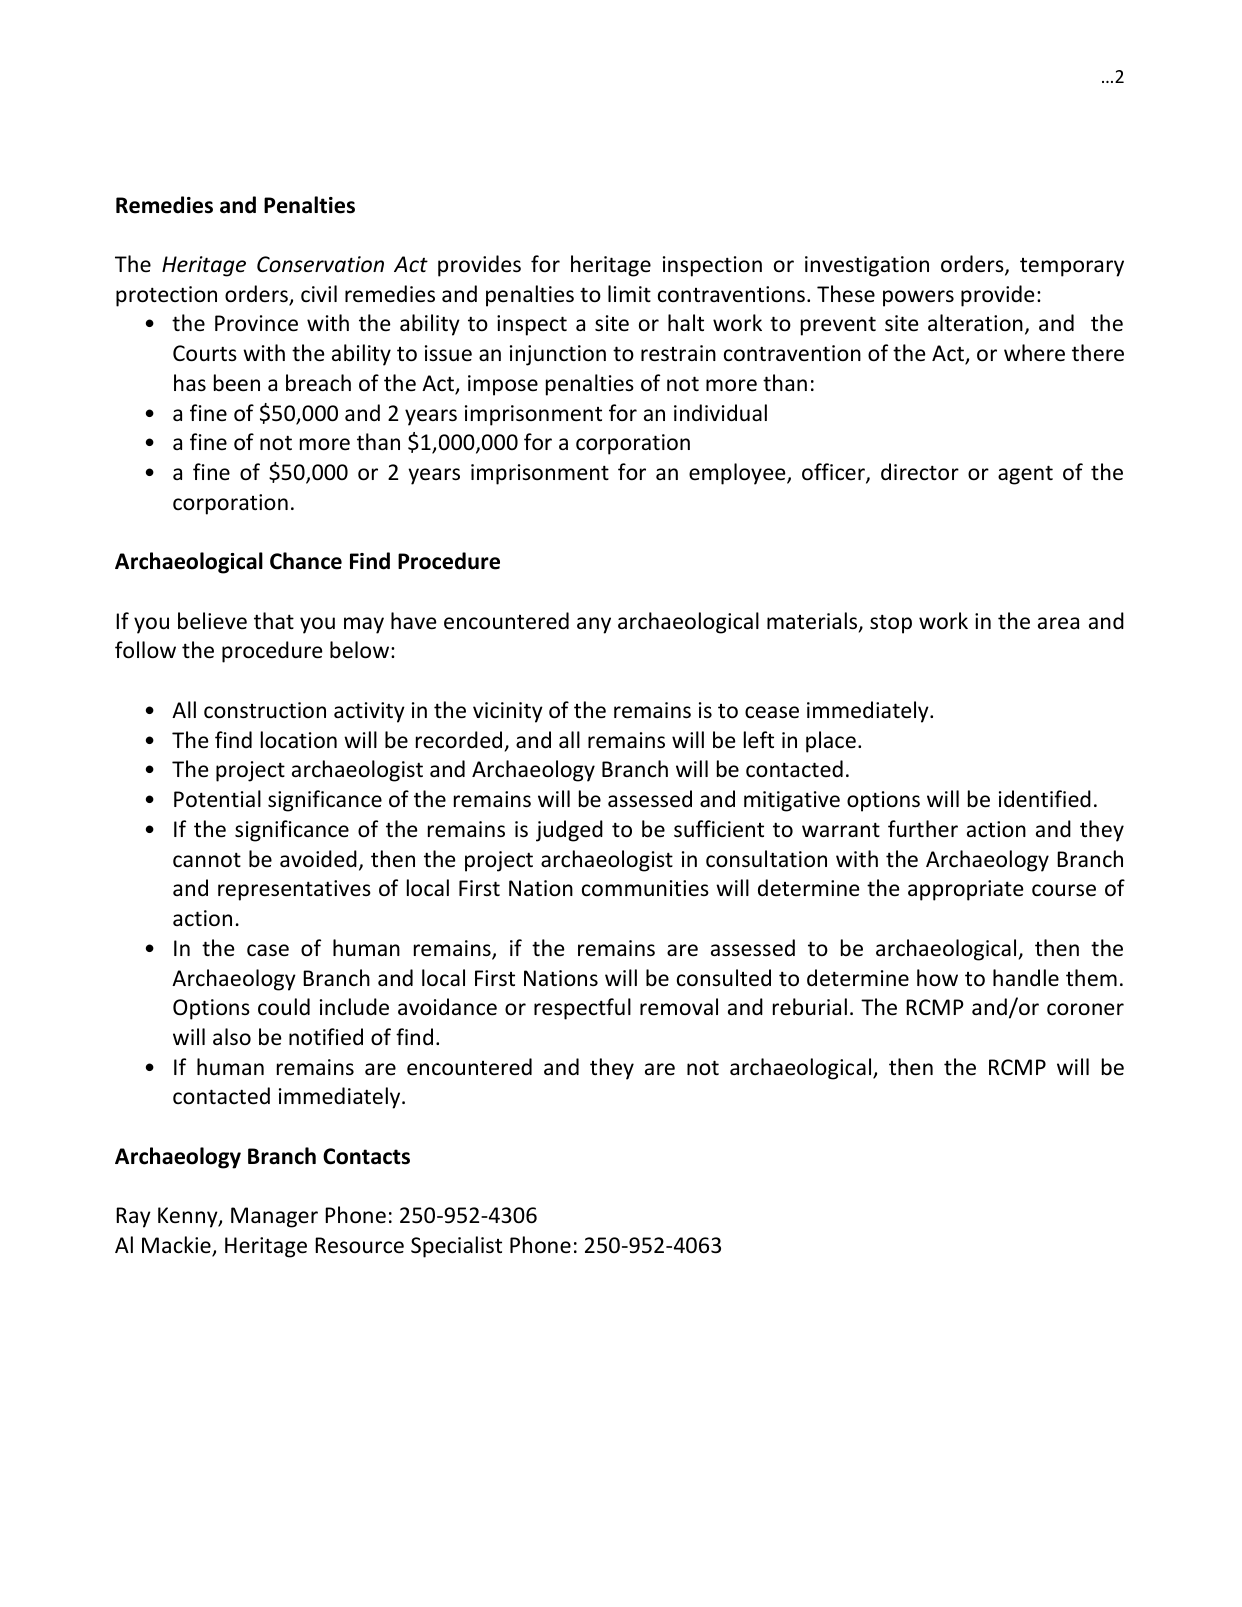 Image resolution: width=1242 pixels, height=1607 pixels. What do you see at coordinates (1058, 623) in the screenshot?
I see `area` at bounding box center [1058, 623].
